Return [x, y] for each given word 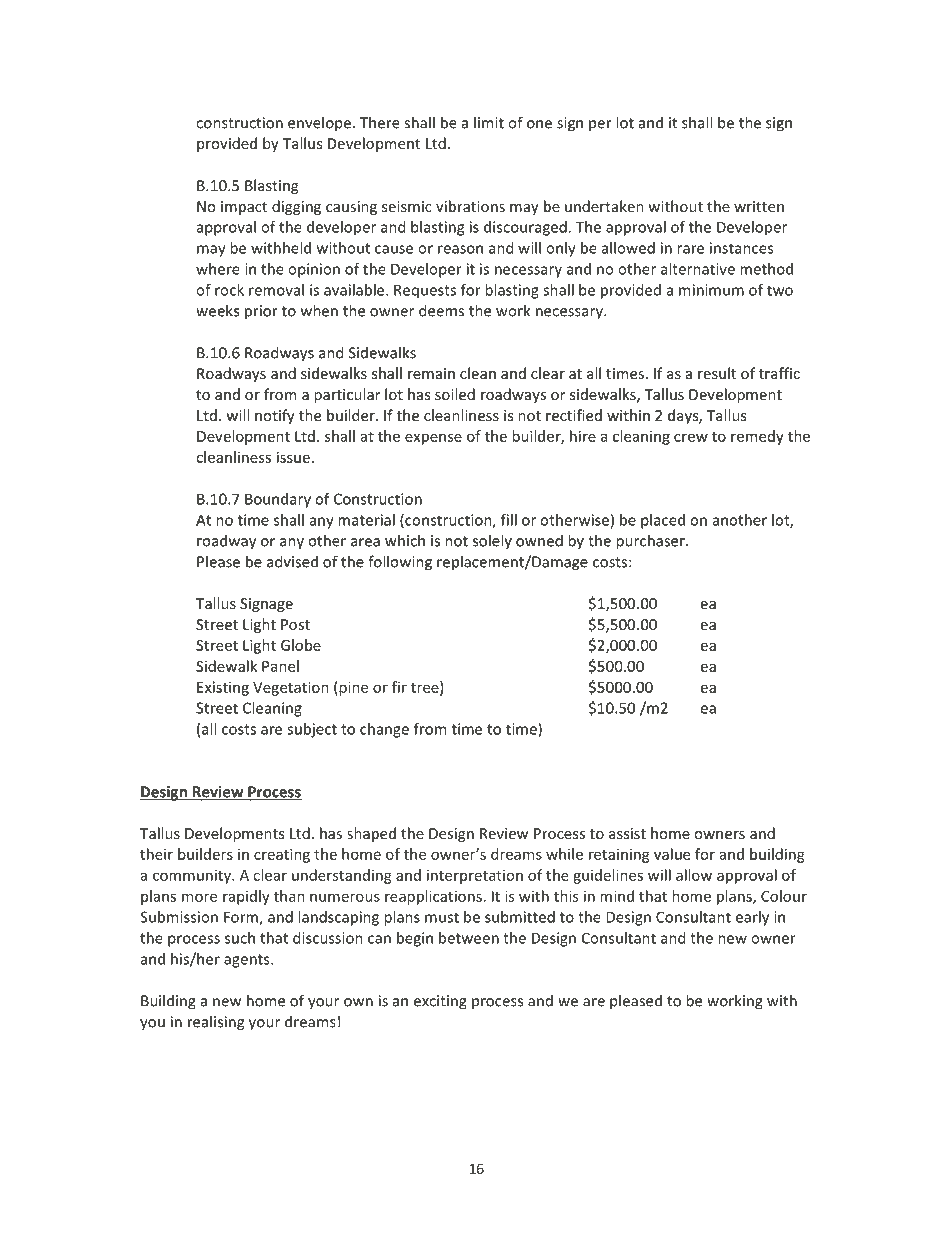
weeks [217, 310]
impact [244, 208]
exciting [440, 1002]
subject [312, 730]
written [759, 206]
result [717, 373]
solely [492, 541]
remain [431, 373]
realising [216, 1023]
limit [489, 122]
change [385, 731]
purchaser [651, 542]
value [672, 854]
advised [292, 561]
